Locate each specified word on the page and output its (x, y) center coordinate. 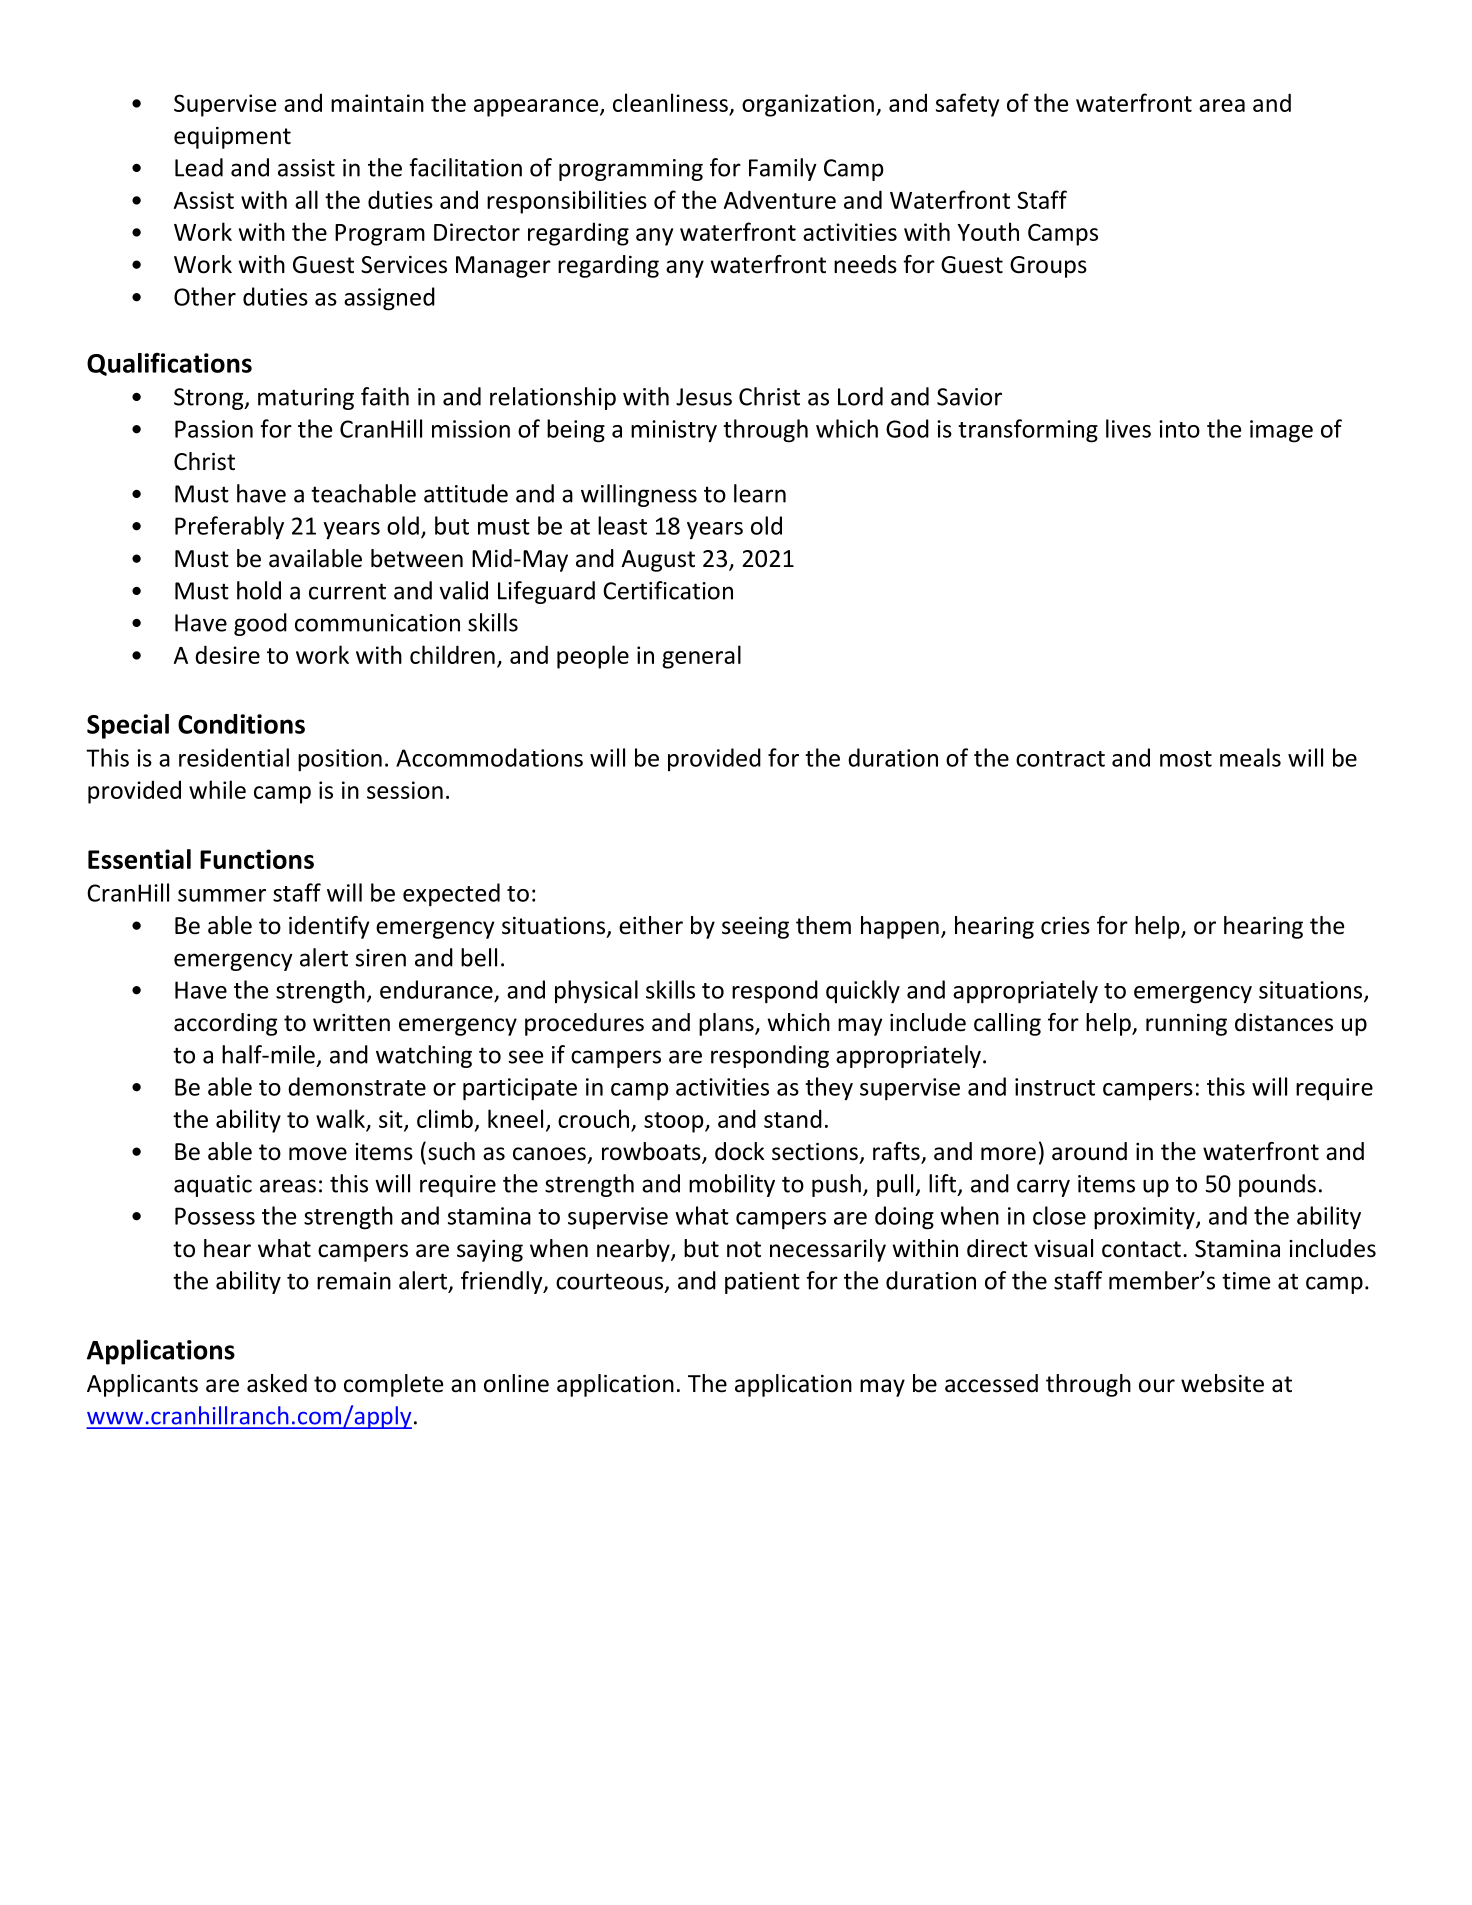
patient (762, 1283)
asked (277, 1383)
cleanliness (670, 102)
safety (967, 105)
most (1186, 759)
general (701, 657)
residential (234, 757)
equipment (232, 138)
